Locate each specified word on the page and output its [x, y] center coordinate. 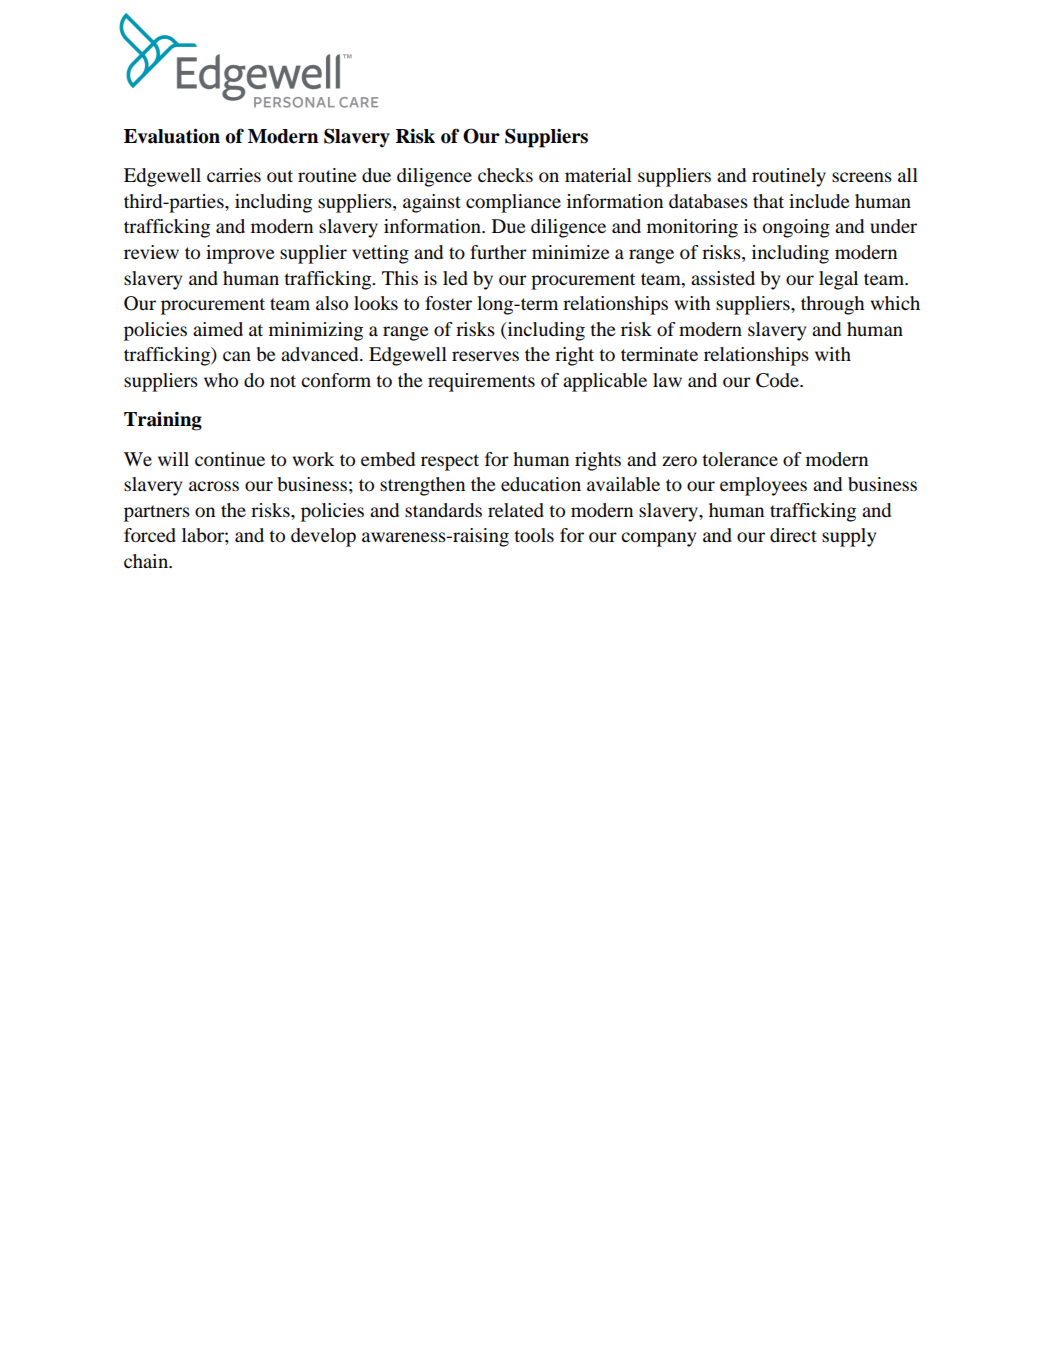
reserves [485, 356]
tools [534, 535]
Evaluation [172, 136]
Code [778, 380]
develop [323, 537]
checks [505, 175]
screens [862, 177]
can [237, 356]
